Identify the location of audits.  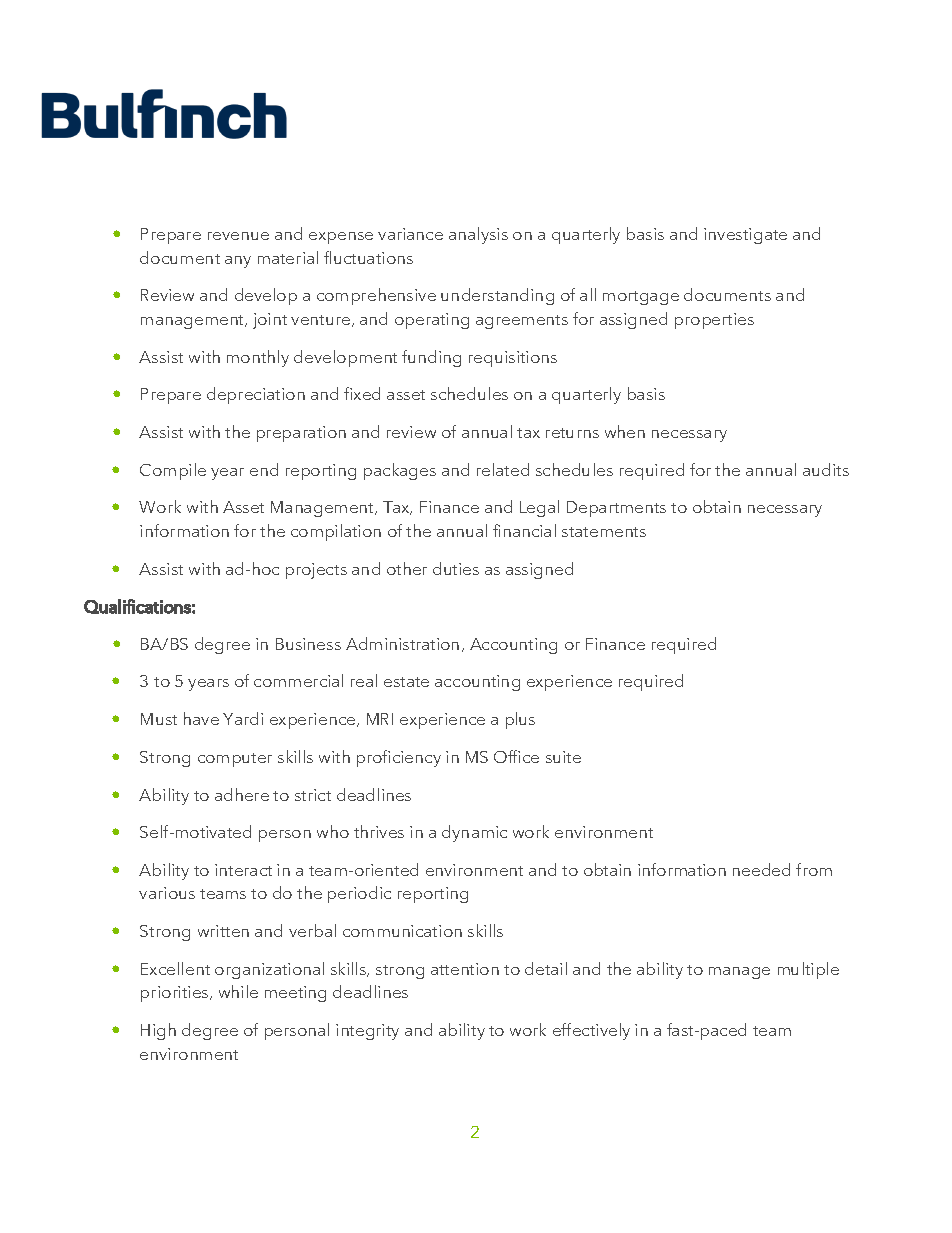
(826, 469).
